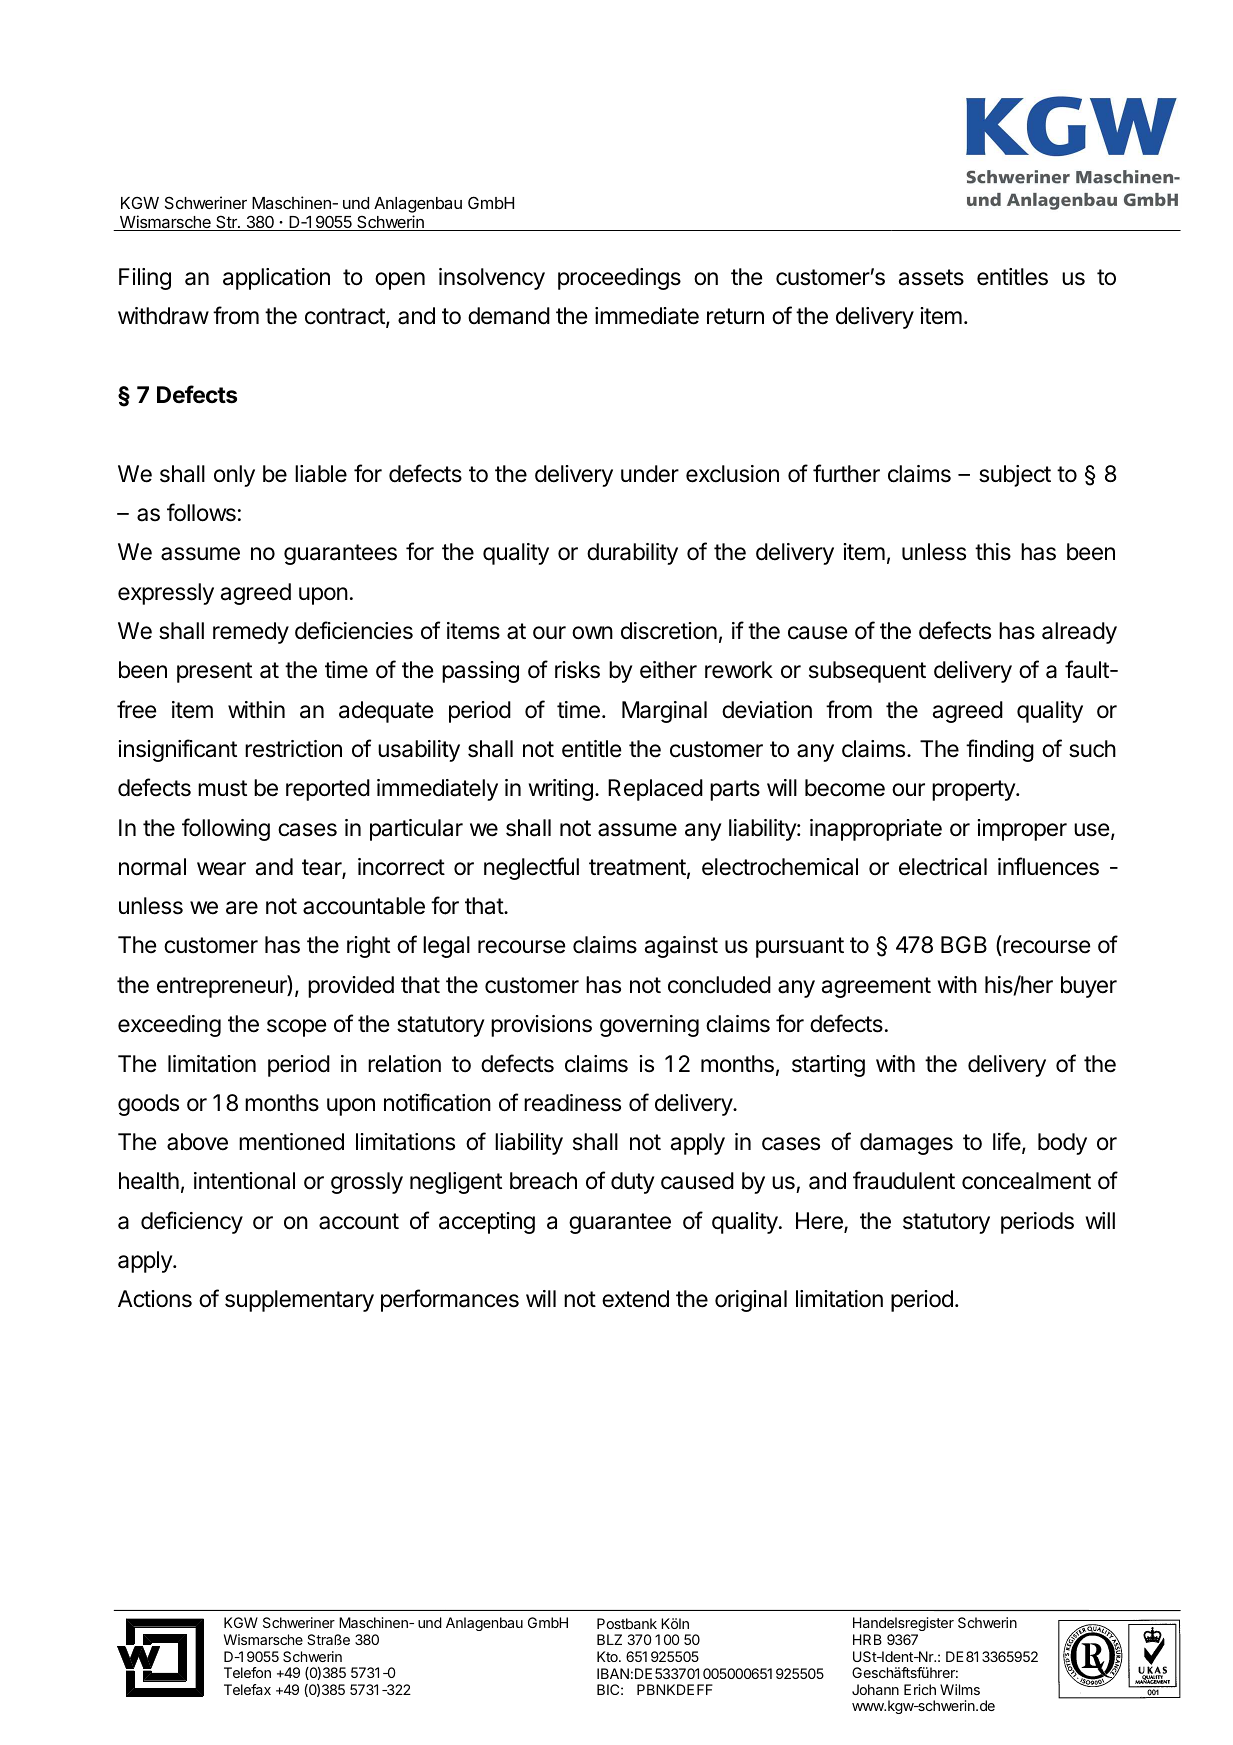 This screenshot has width=1233, height=1745. What do you see at coordinates (608, 1656) in the screenshot?
I see `Kto` at bounding box center [608, 1656].
